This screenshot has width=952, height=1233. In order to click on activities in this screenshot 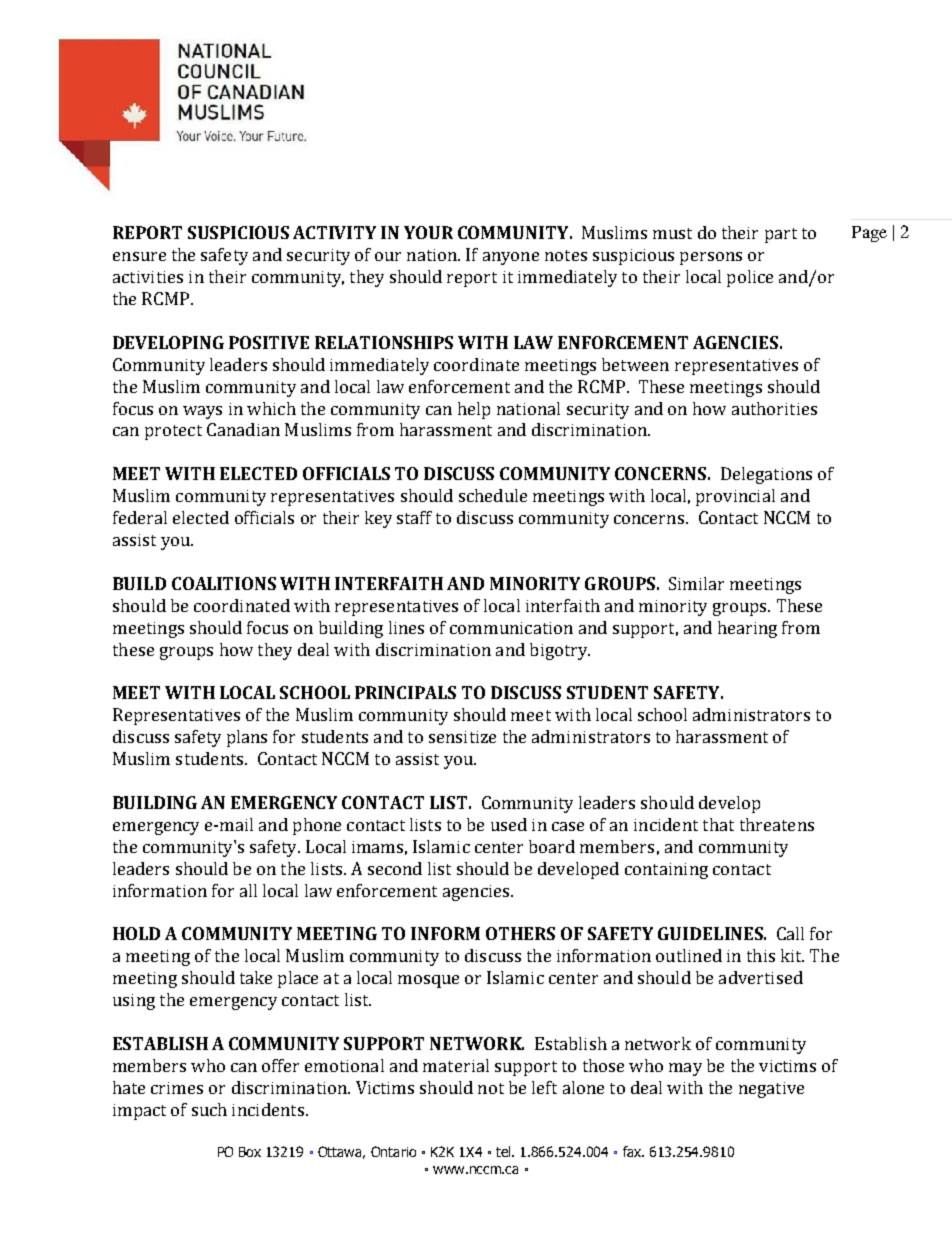, I will do `click(148, 277)`.
